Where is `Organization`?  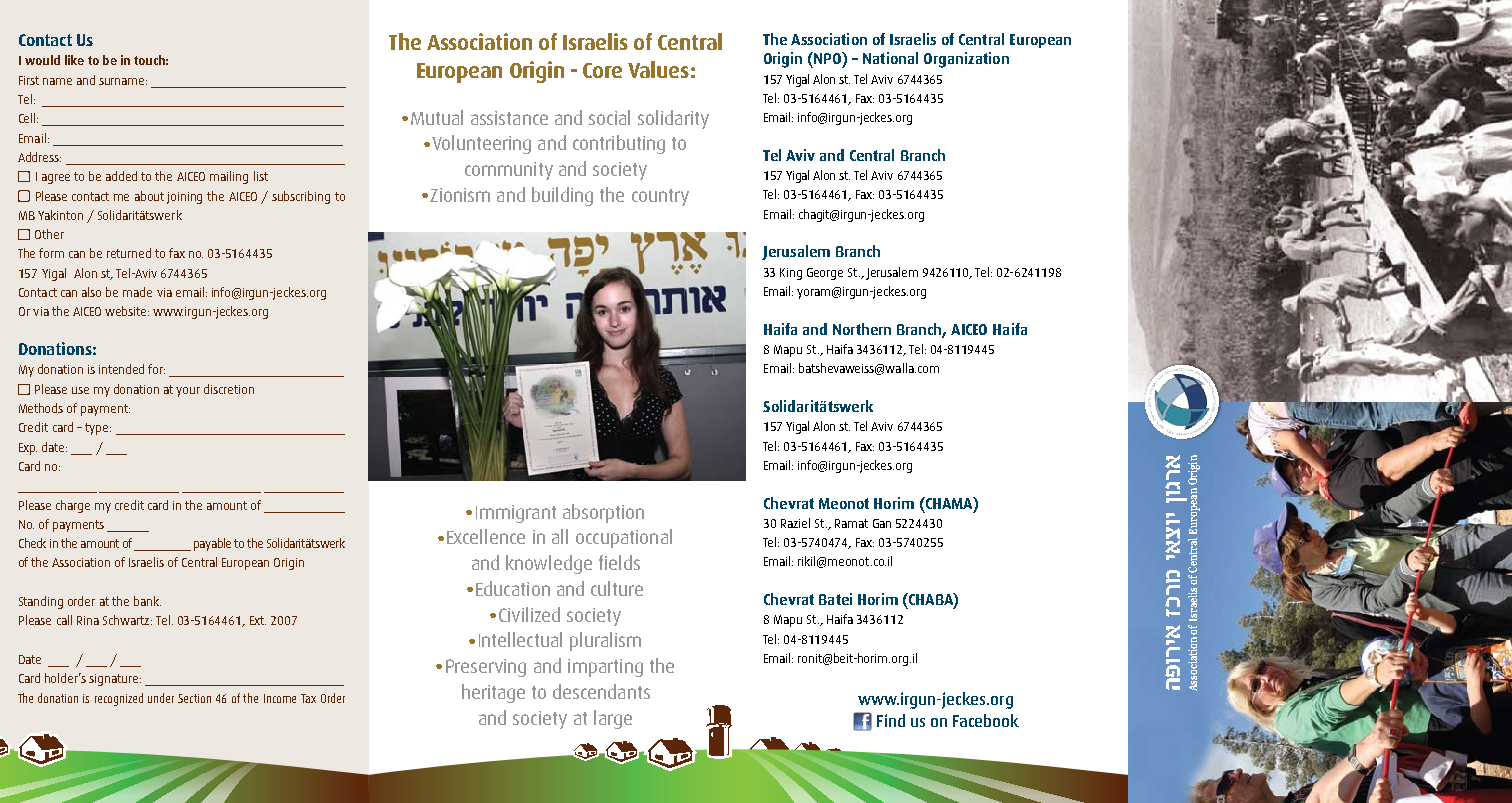
Organization is located at coordinates (966, 60).
